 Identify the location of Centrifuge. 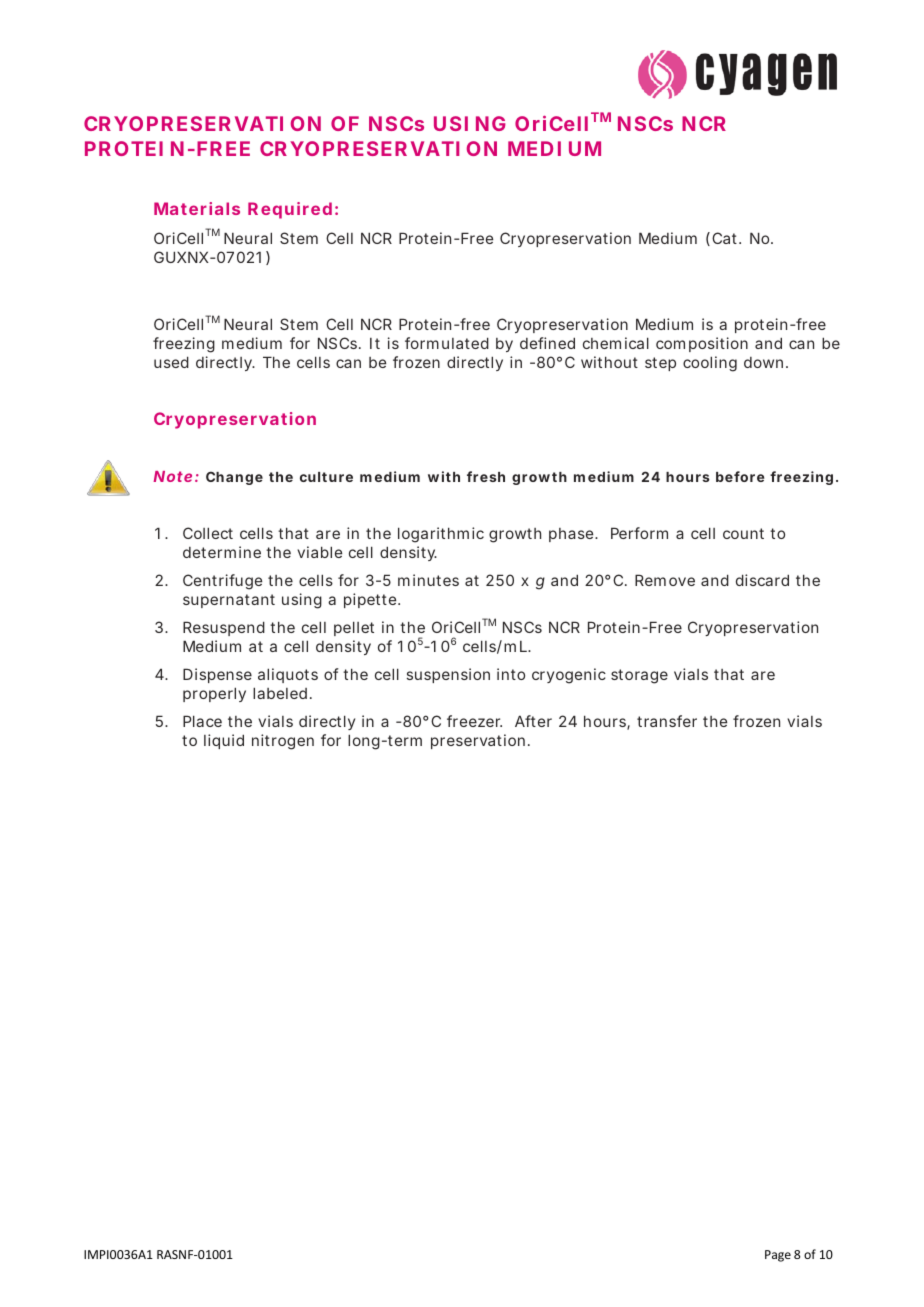
(222, 582).
